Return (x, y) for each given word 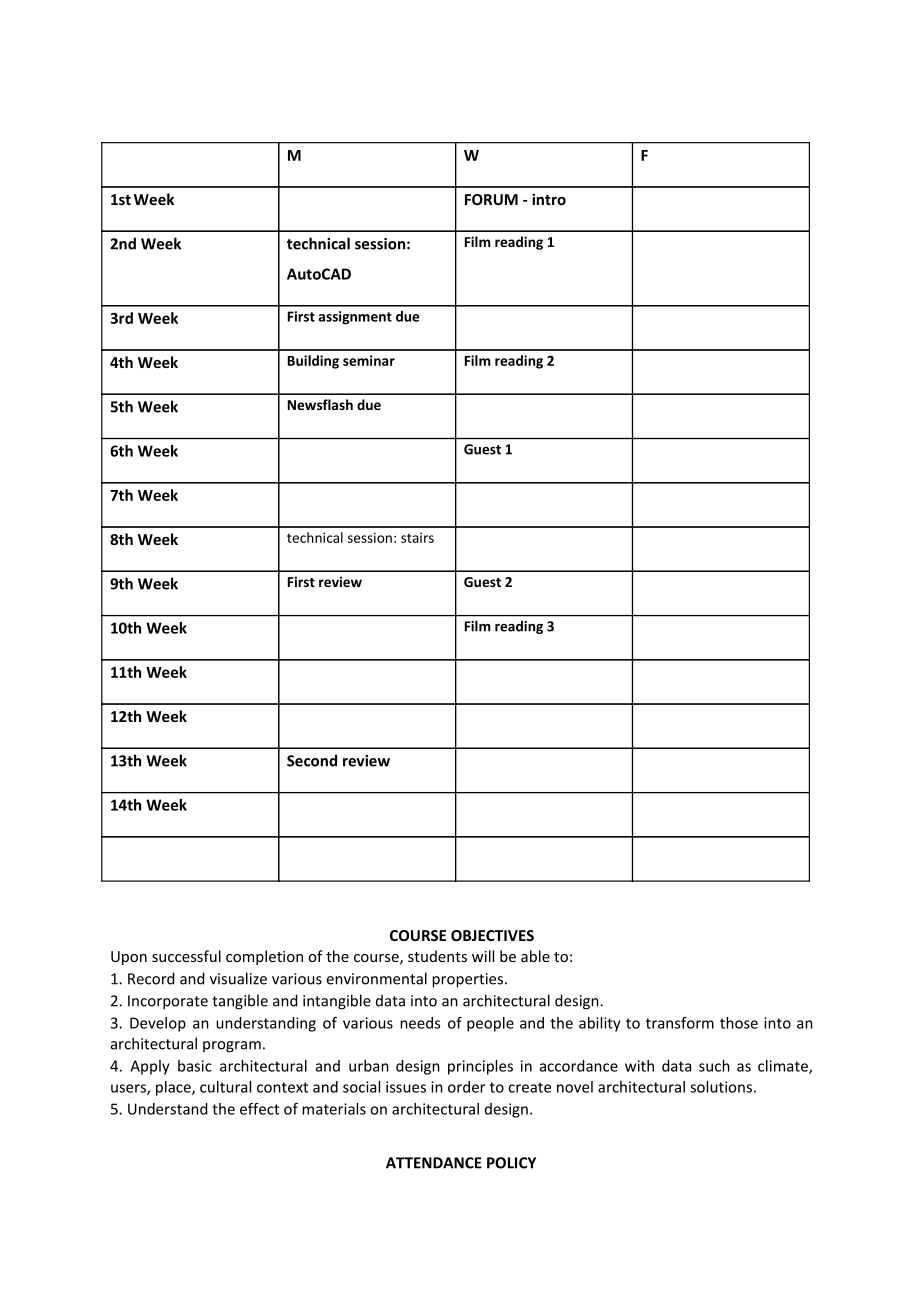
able (535, 956)
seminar (369, 360)
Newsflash (320, 404)
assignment (355, 318)
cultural (225, 1087)
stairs (417, 538)
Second (312, 760)
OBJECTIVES (492, 935)
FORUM (491, 199)
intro (549, 199)
